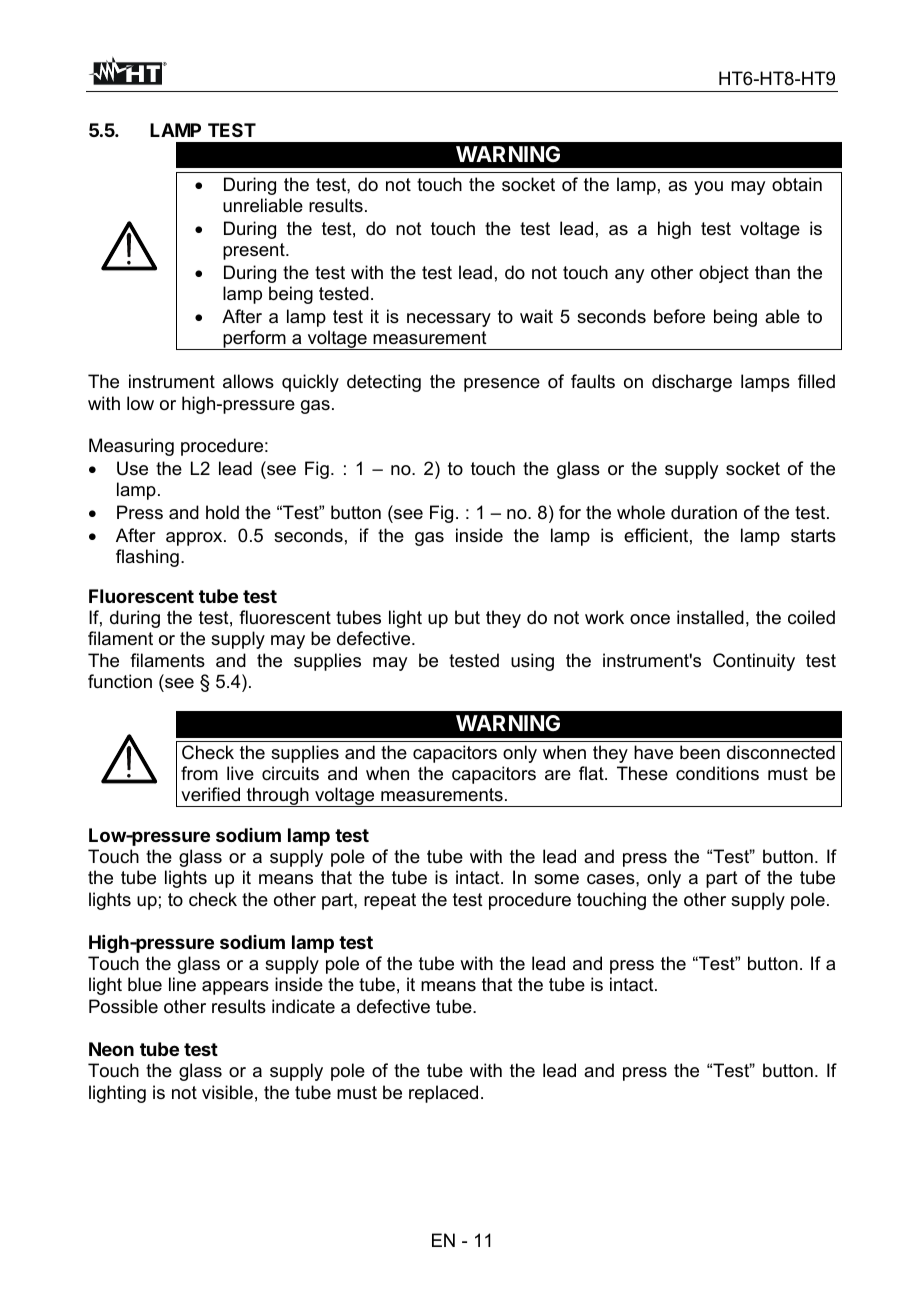  What do you see at coordinates (131, 447) in the image?
I see `Measuring` at bounding box center [131, 447].
